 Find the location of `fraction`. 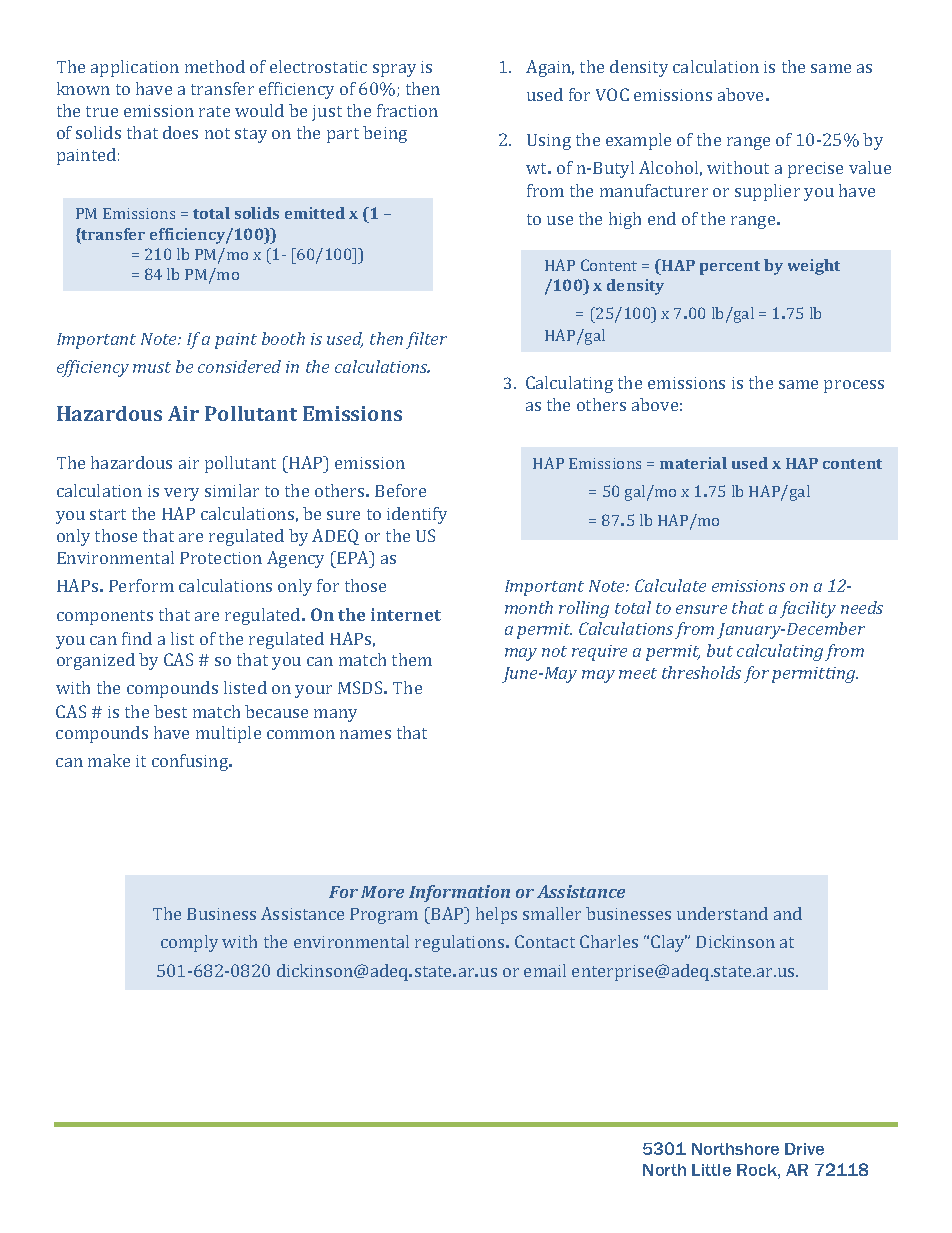

fraction is located at coordinates (407, 110).
